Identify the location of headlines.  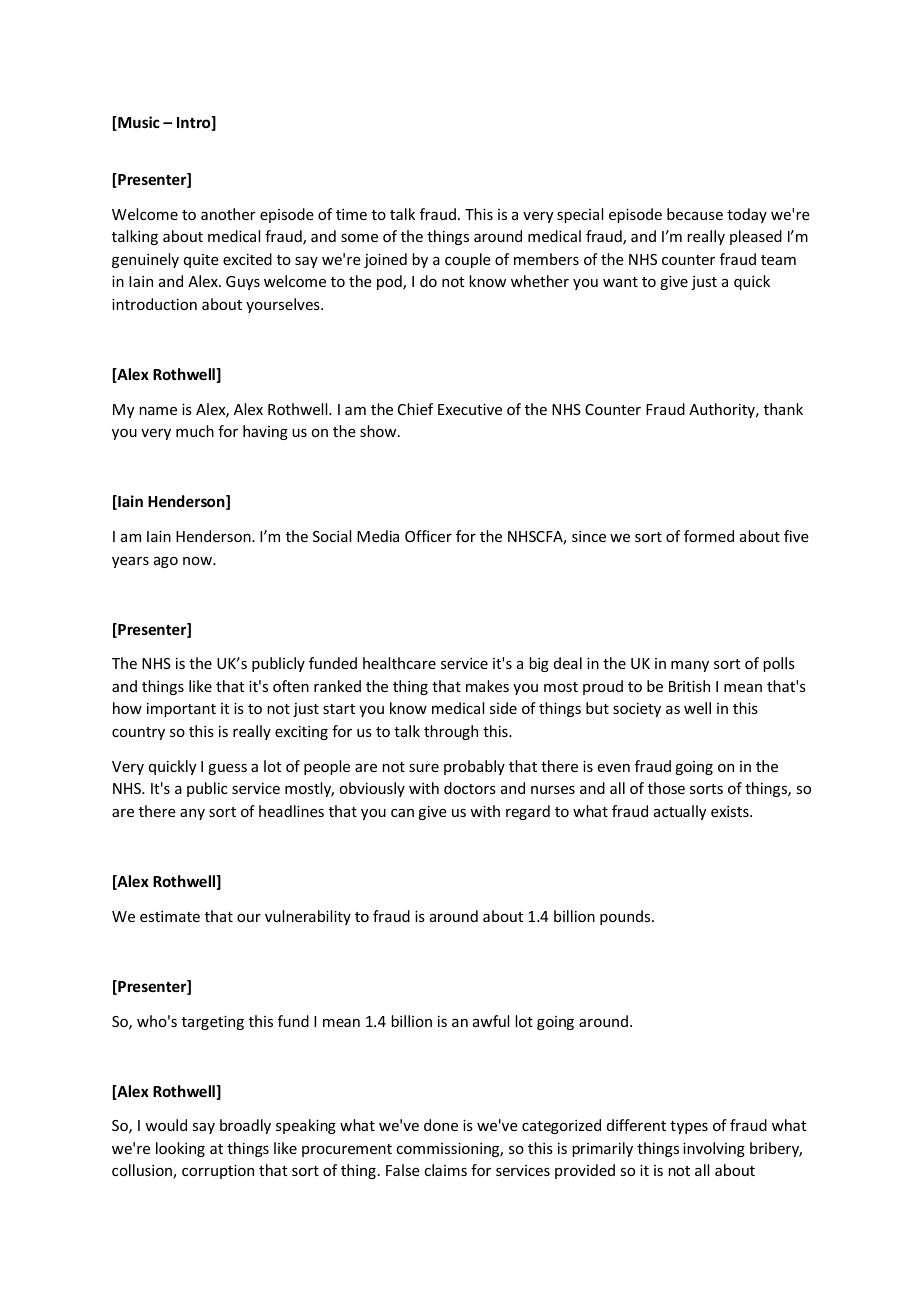
(291, 811).
